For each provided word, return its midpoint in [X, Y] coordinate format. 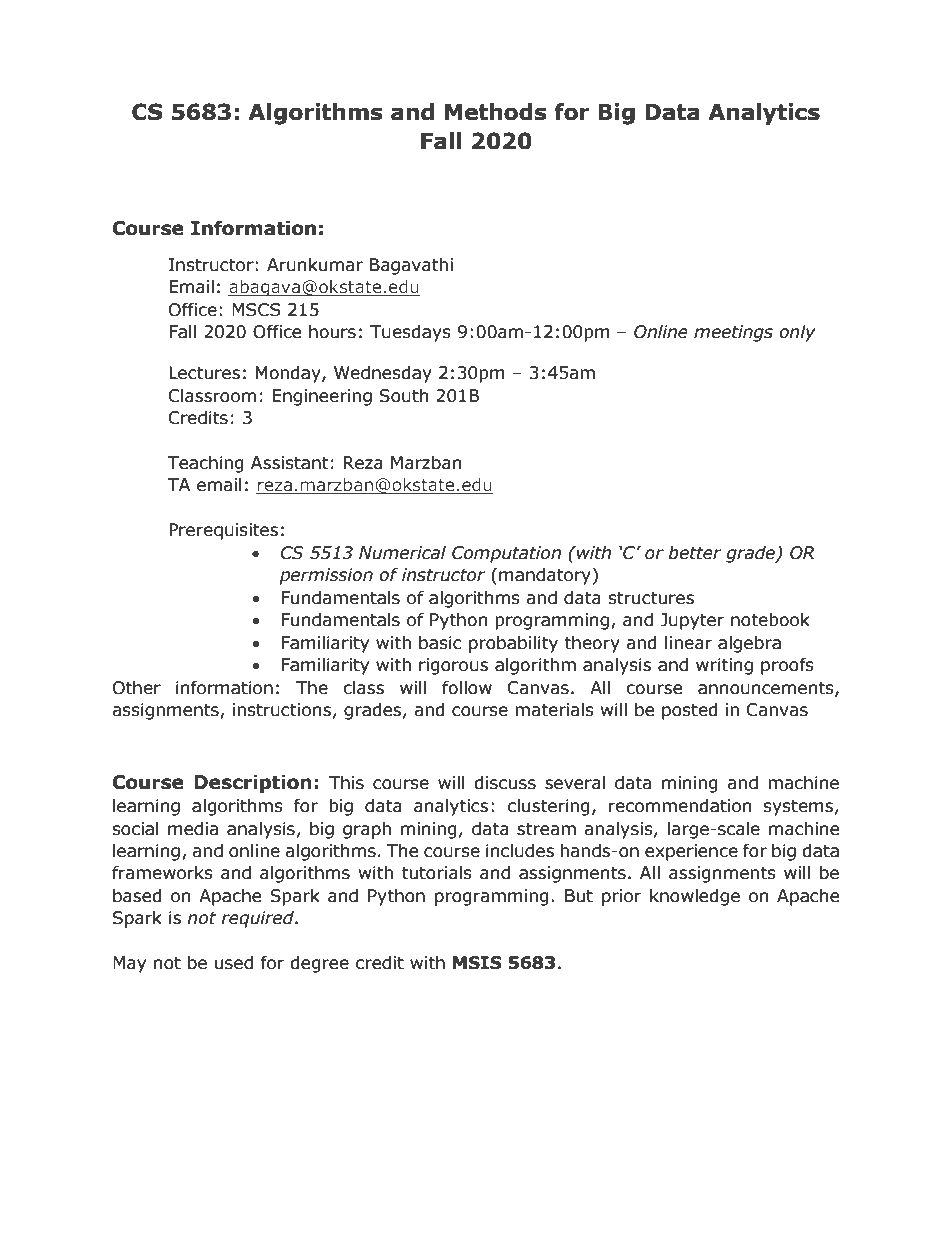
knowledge [695, 897]
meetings [733, 333]
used [234, 963]
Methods [496, 112]
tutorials [437, 873]
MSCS [256, 310]
